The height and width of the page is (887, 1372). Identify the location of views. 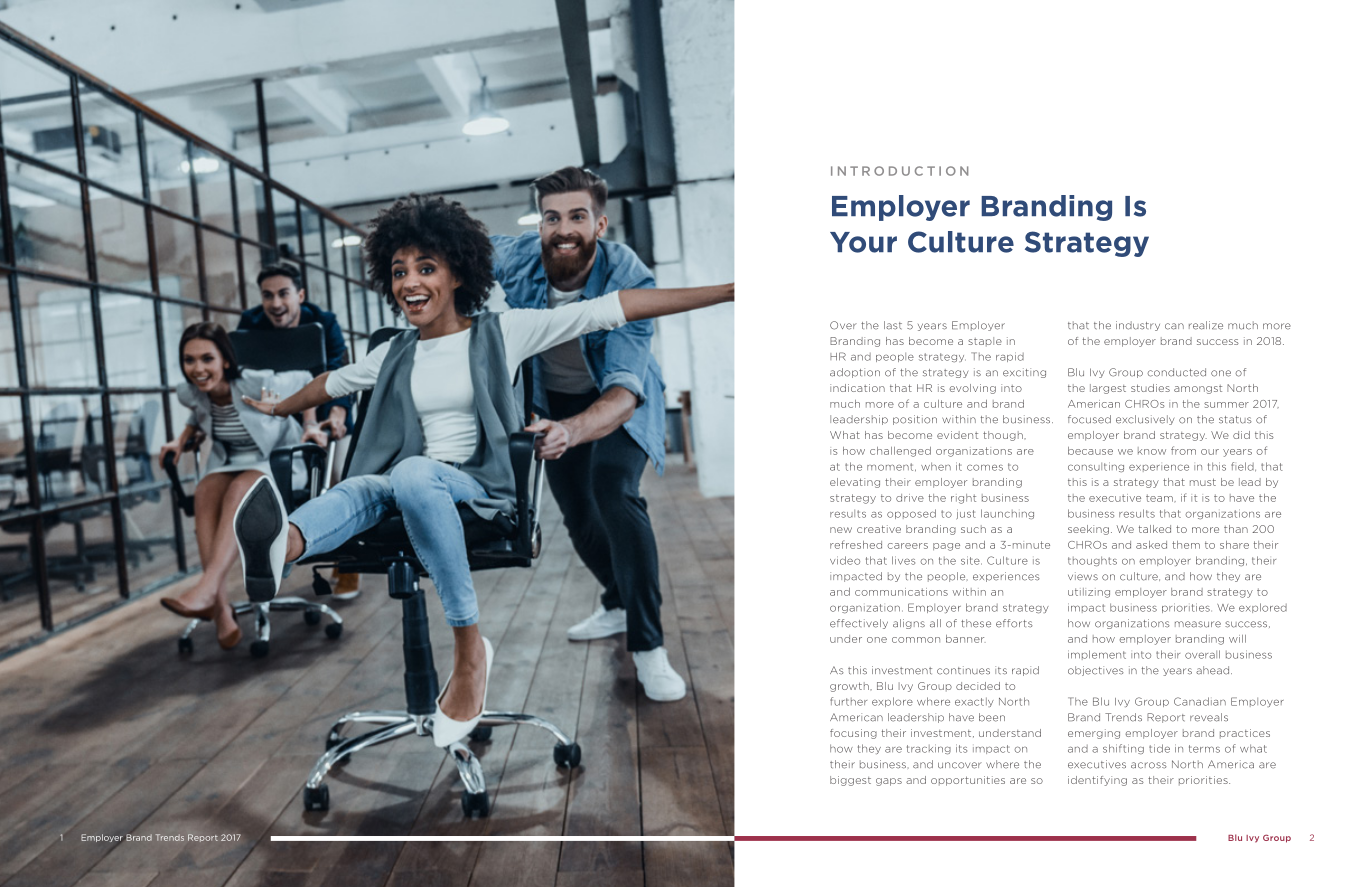
(1083, 576).
